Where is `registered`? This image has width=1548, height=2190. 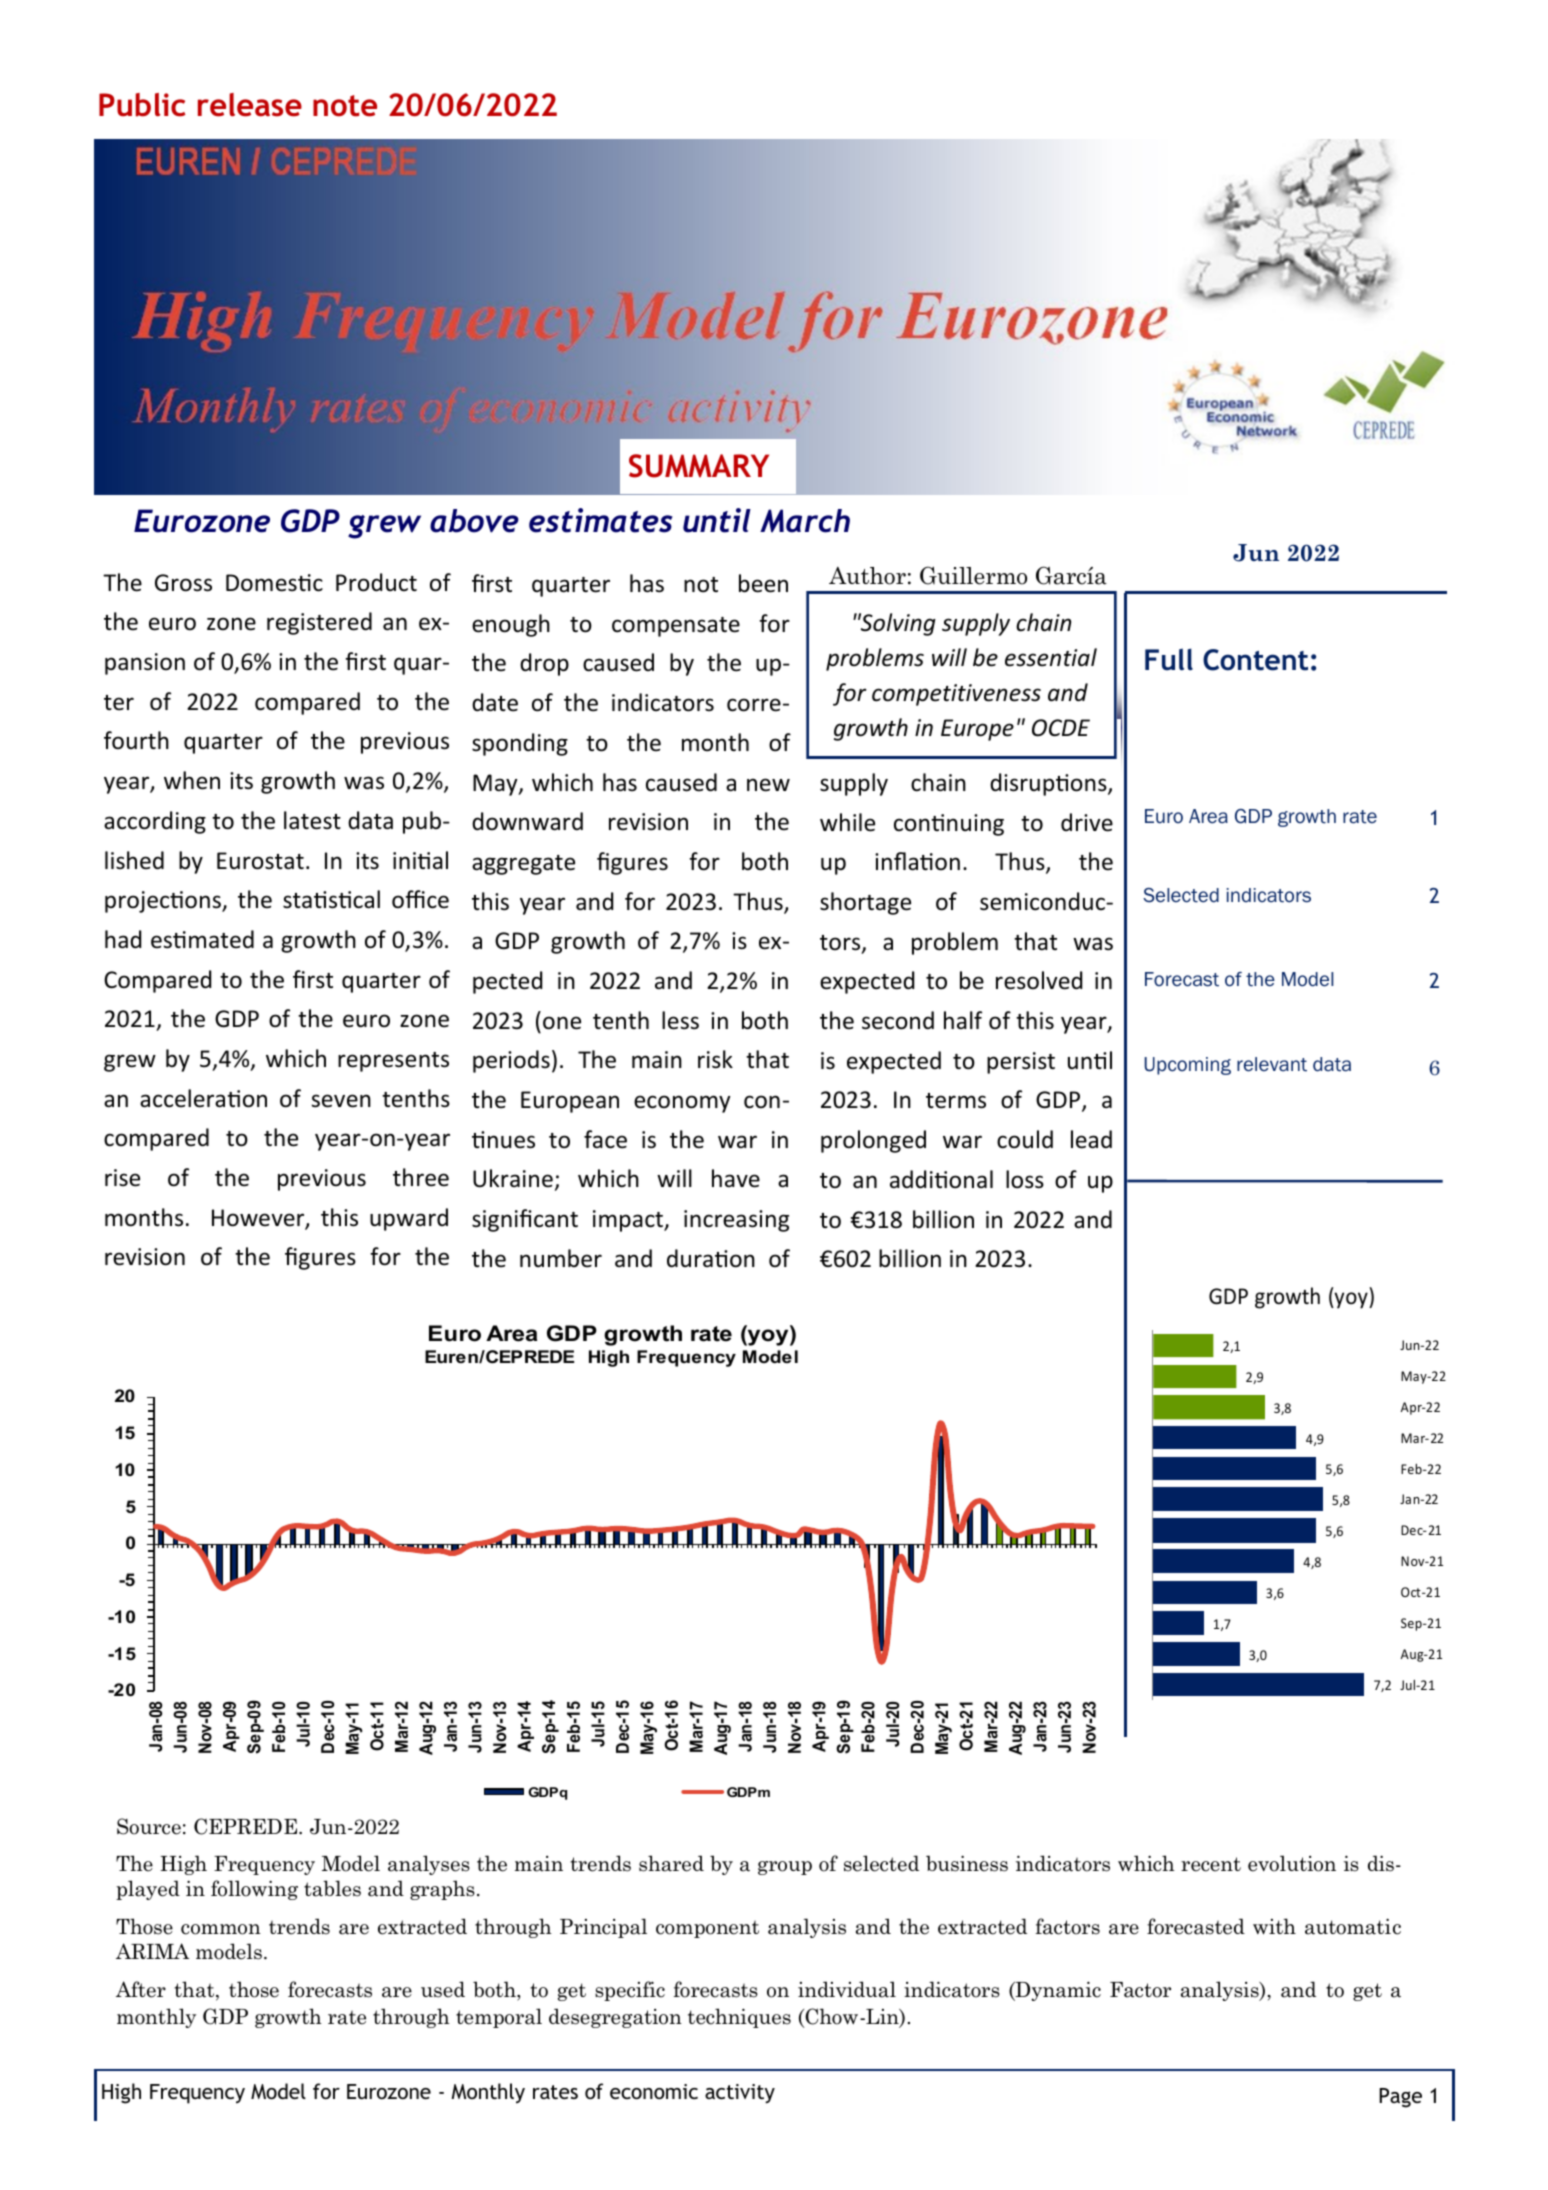
registered is located at coordinates (319, 623).
